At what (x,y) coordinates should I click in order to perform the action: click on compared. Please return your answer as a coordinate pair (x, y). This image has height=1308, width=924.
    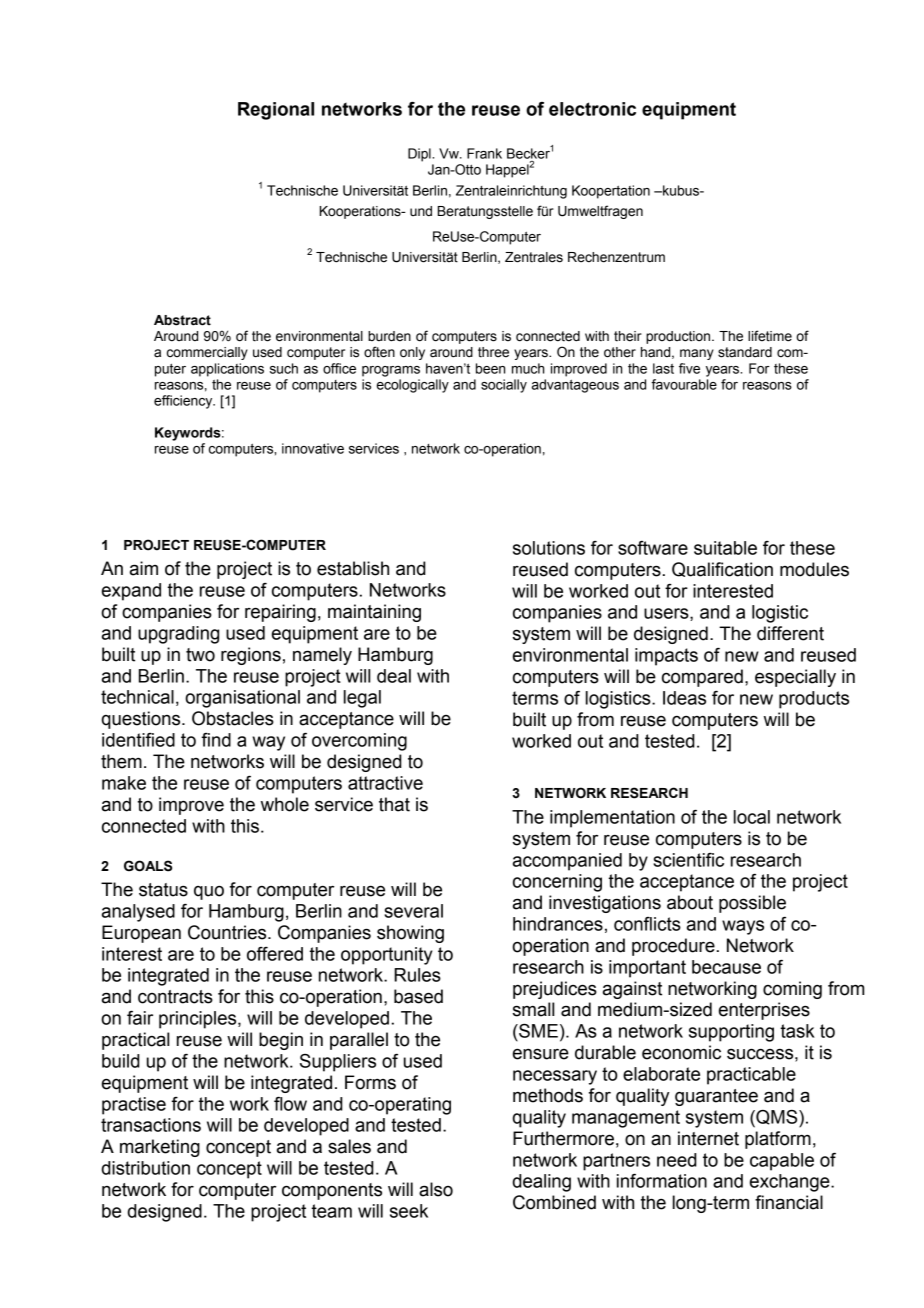
    Looking at the image, I should click on (702, 678).
